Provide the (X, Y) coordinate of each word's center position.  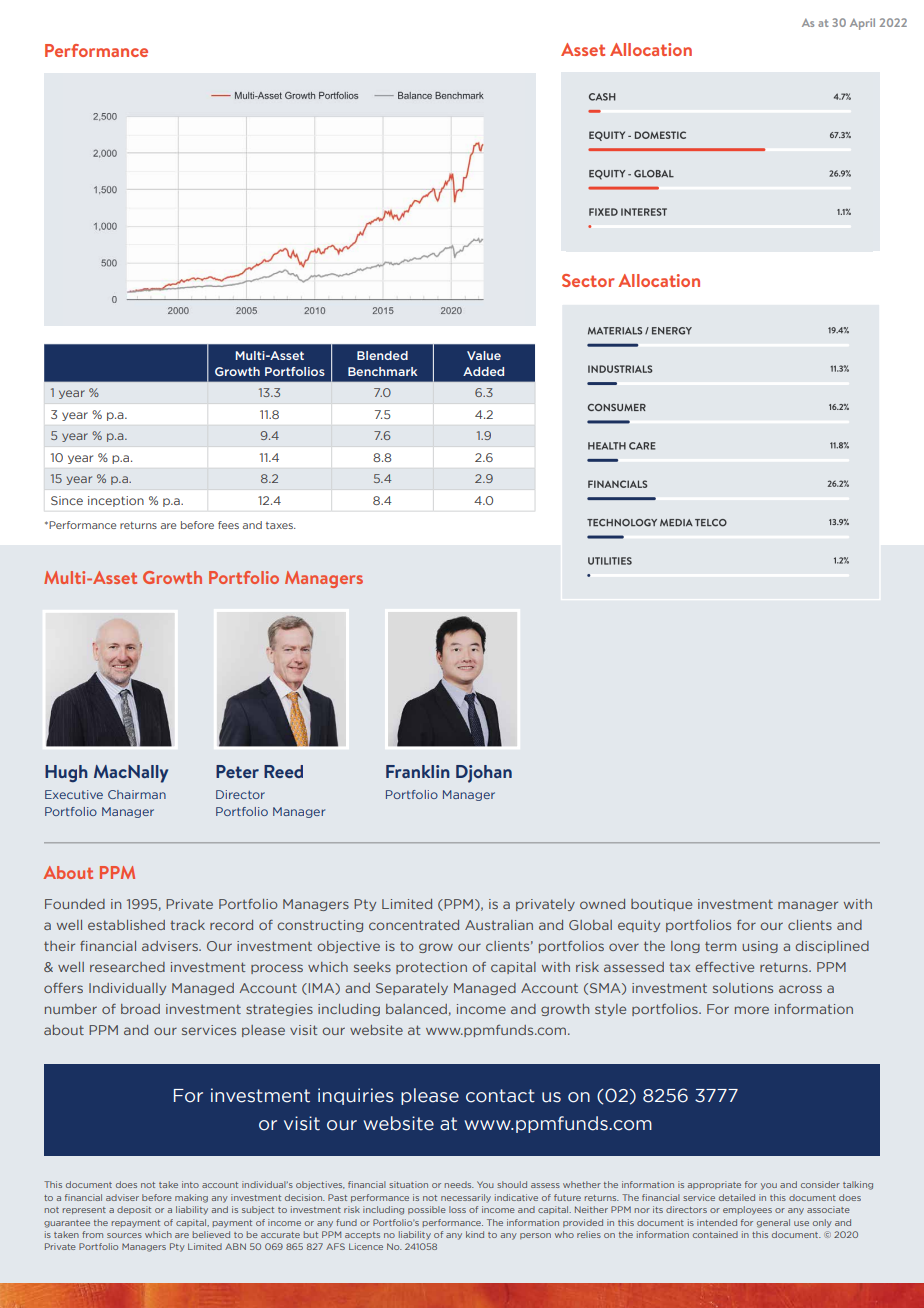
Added (483, 371)
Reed (283, 771)
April (862, 24)
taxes (280, 525)
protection (431, 968)
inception (116, 501)
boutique (661, 905)
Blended (382, 355)
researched (127, 967)
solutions (743, 988)
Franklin (418, 771)
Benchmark (382, 371)
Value (484, 355)
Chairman (137, 794)
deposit (134, 1210)
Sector (588, 280)
